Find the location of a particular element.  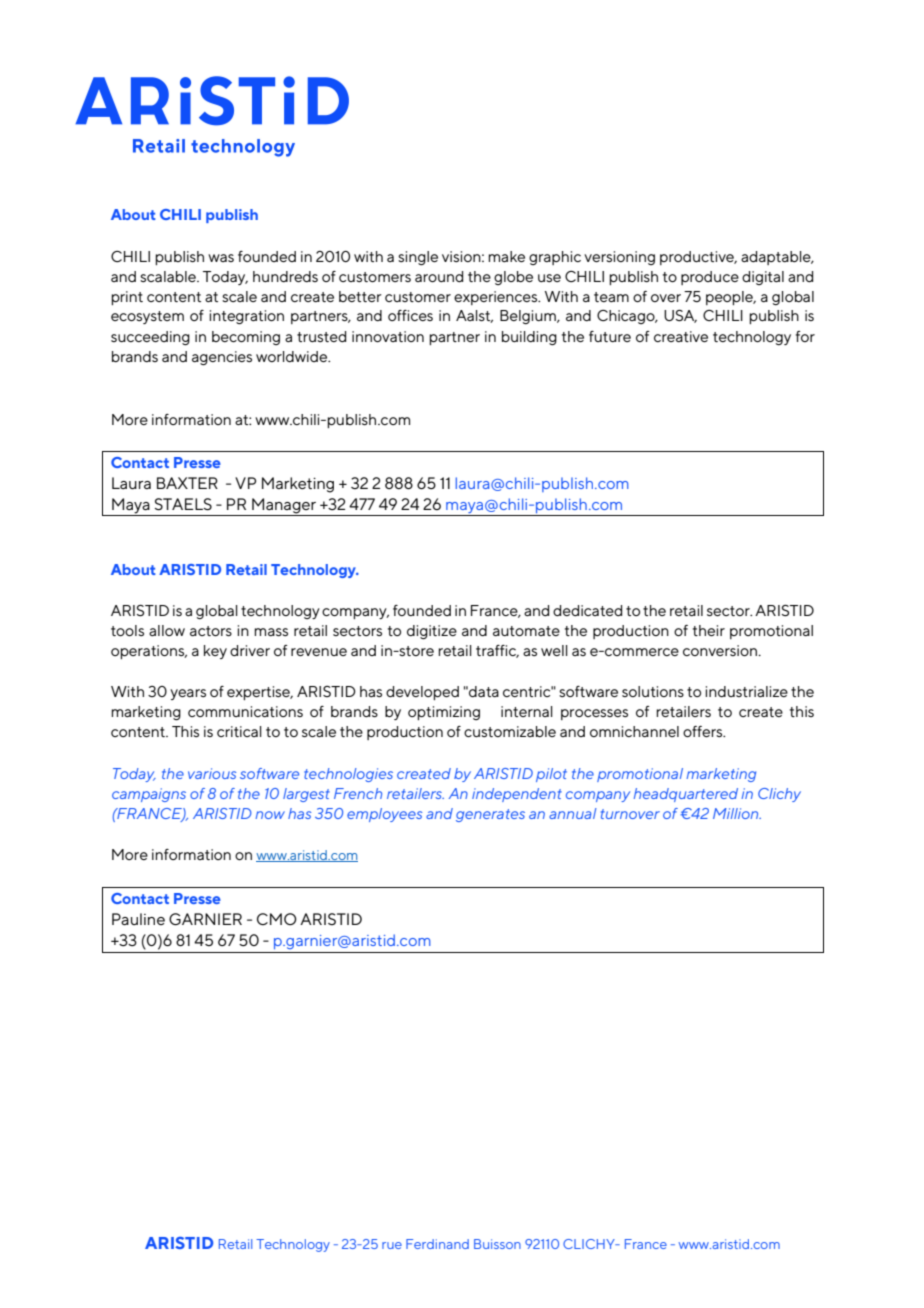

Million is located at coordinates (737, 813).
